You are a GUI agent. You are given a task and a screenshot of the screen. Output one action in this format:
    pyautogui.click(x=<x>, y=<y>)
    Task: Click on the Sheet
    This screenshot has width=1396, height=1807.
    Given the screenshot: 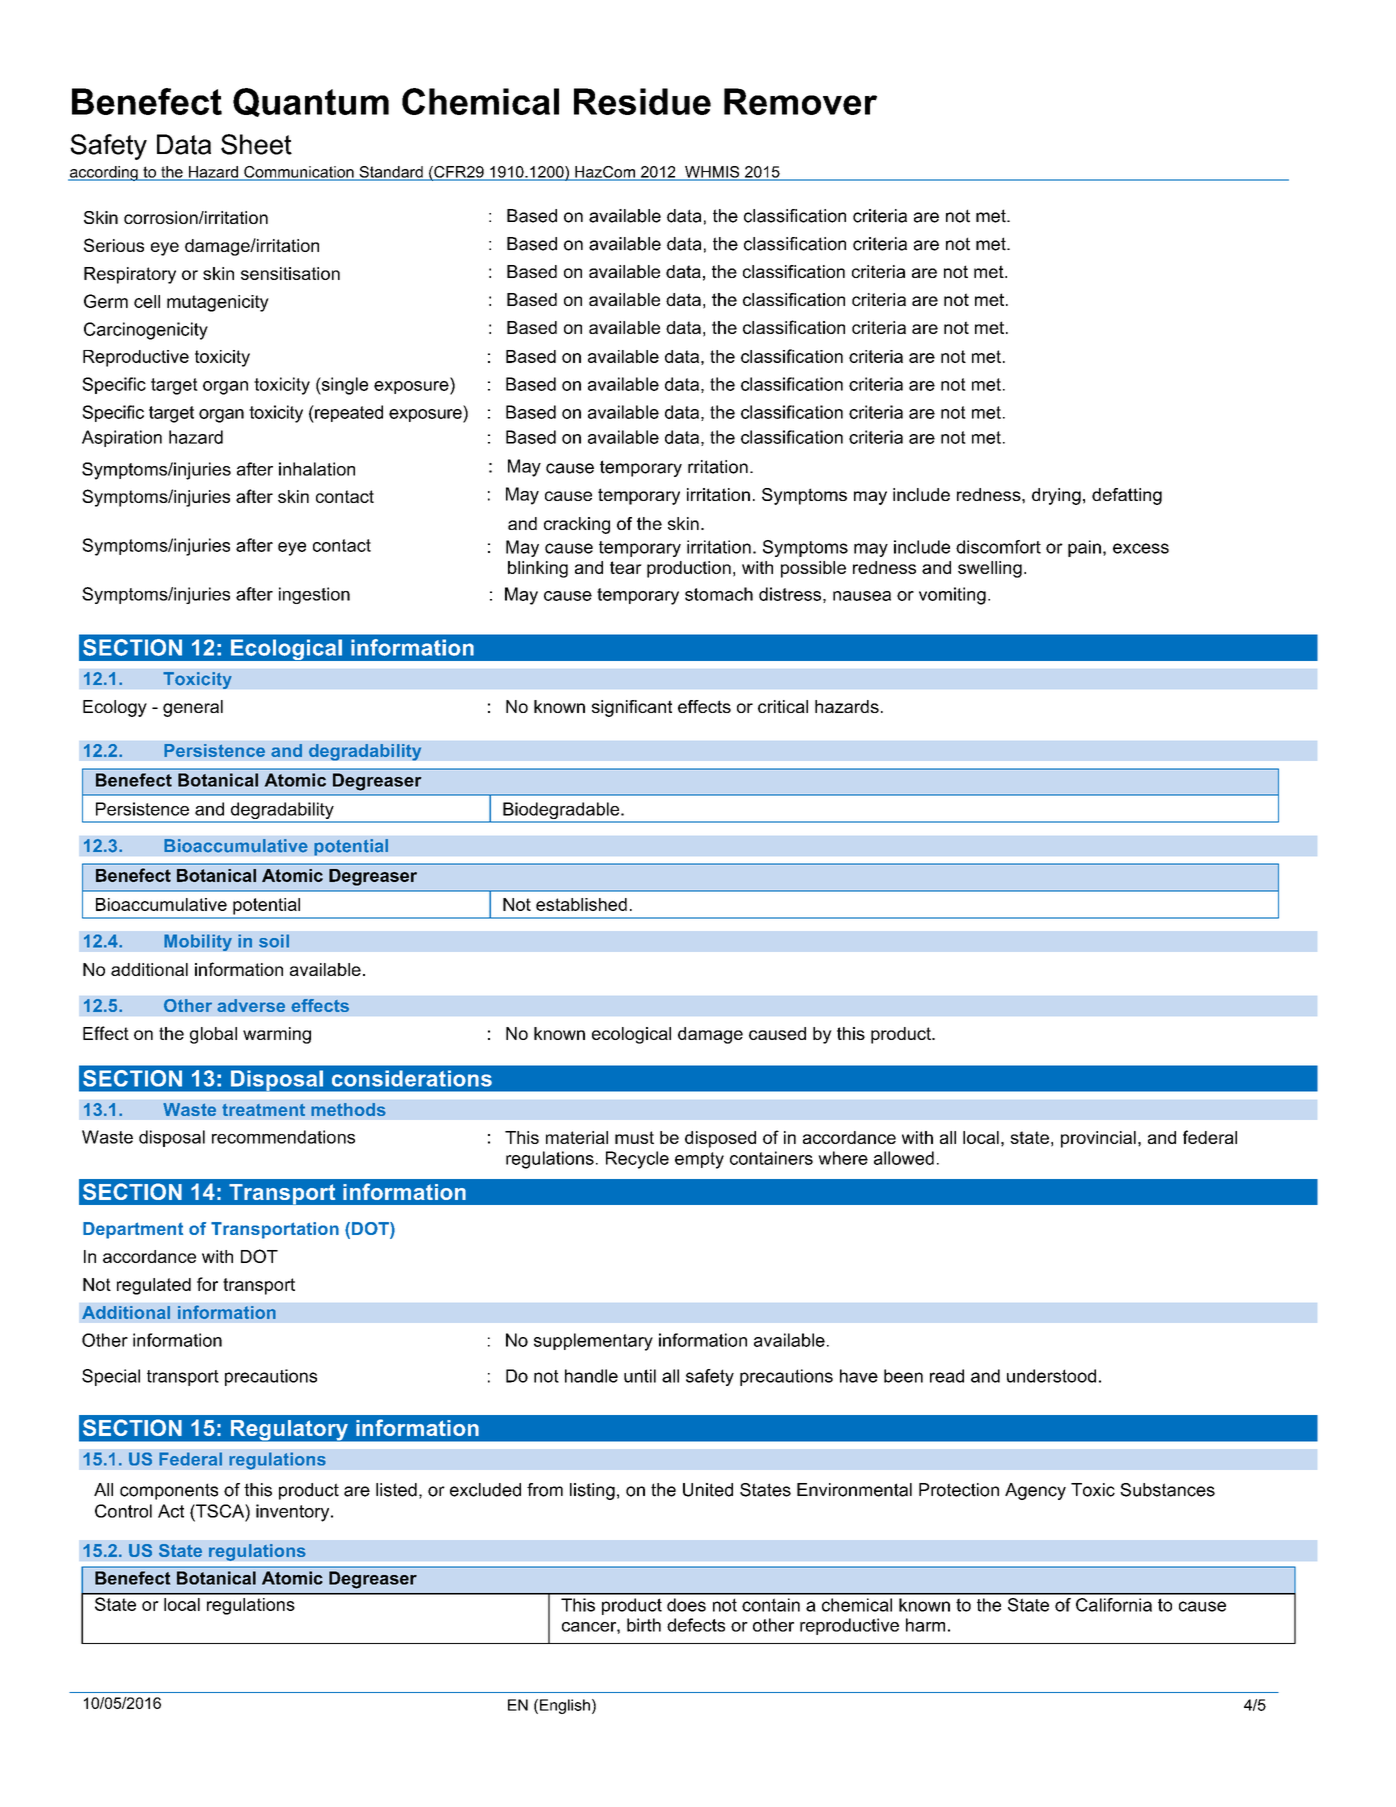 What is the action you would take?
    pyautogui.click(x=256, y=144)
